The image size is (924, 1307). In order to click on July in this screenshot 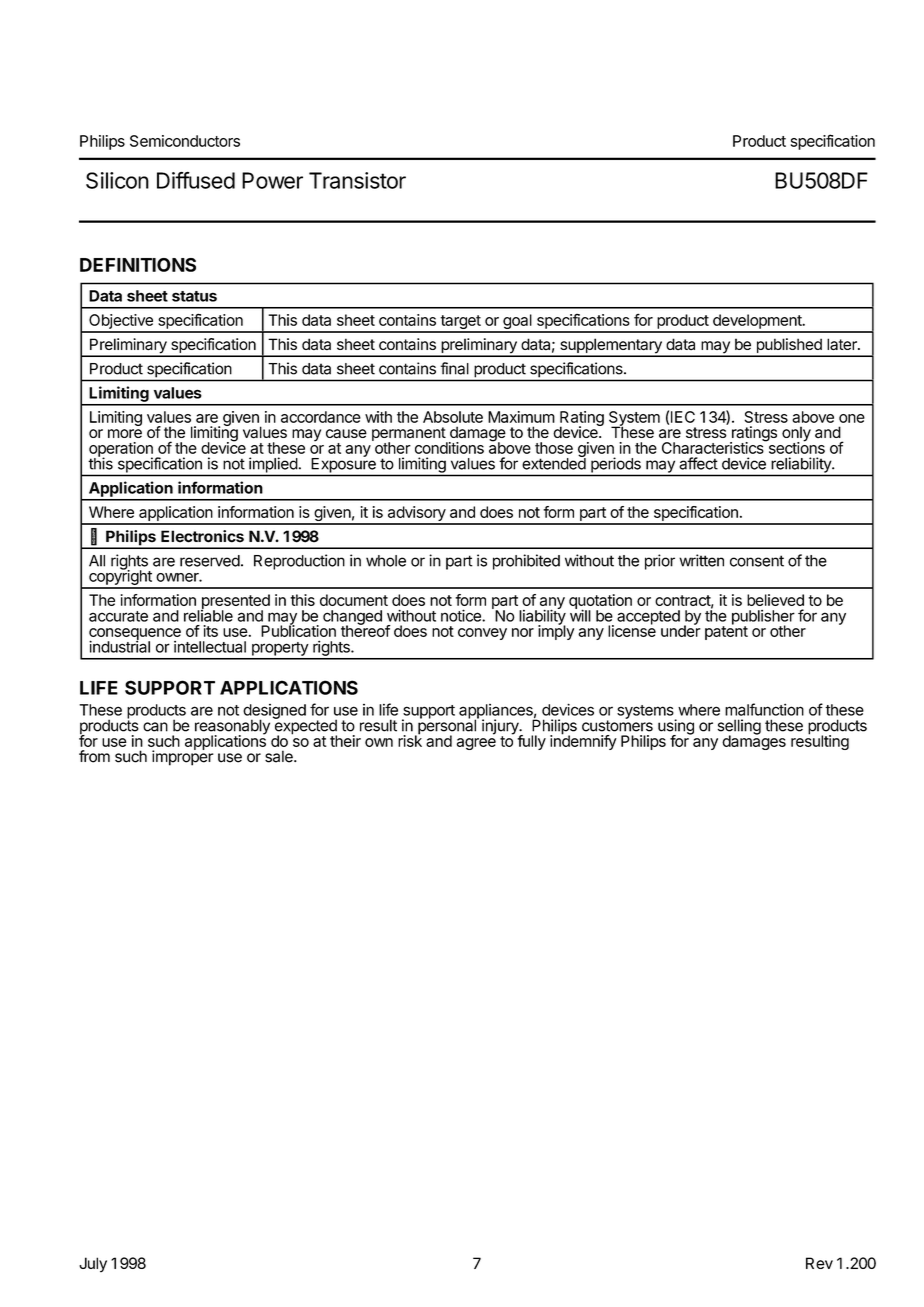, I will do `click(93, 1264)`.
